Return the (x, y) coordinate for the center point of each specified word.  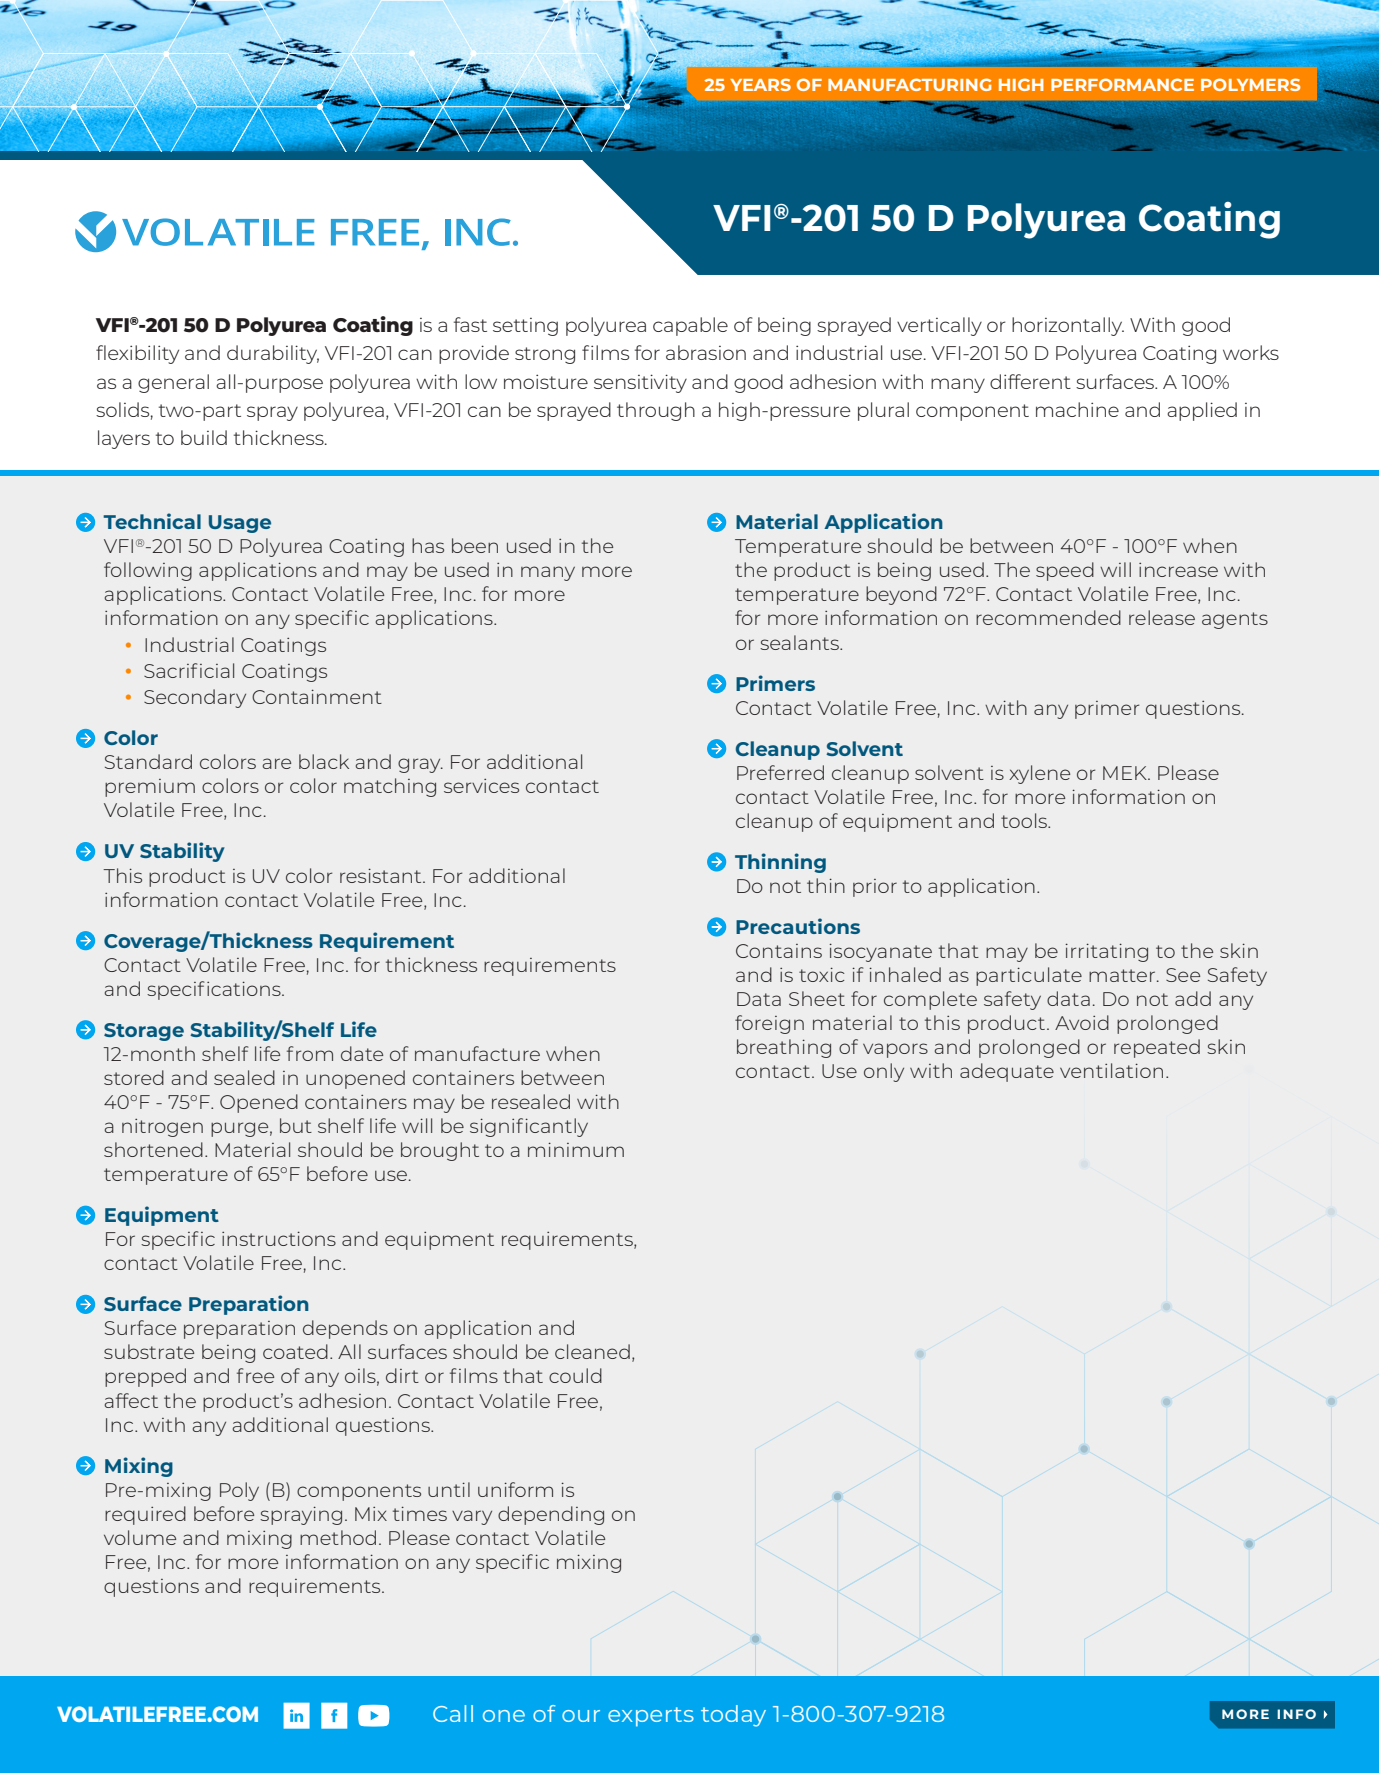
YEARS (760, 84)
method (338, 1537)
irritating (1106, 952)
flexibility (137, 354)
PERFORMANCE (1122, 84)
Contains (779, 951)
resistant (382, 875)
